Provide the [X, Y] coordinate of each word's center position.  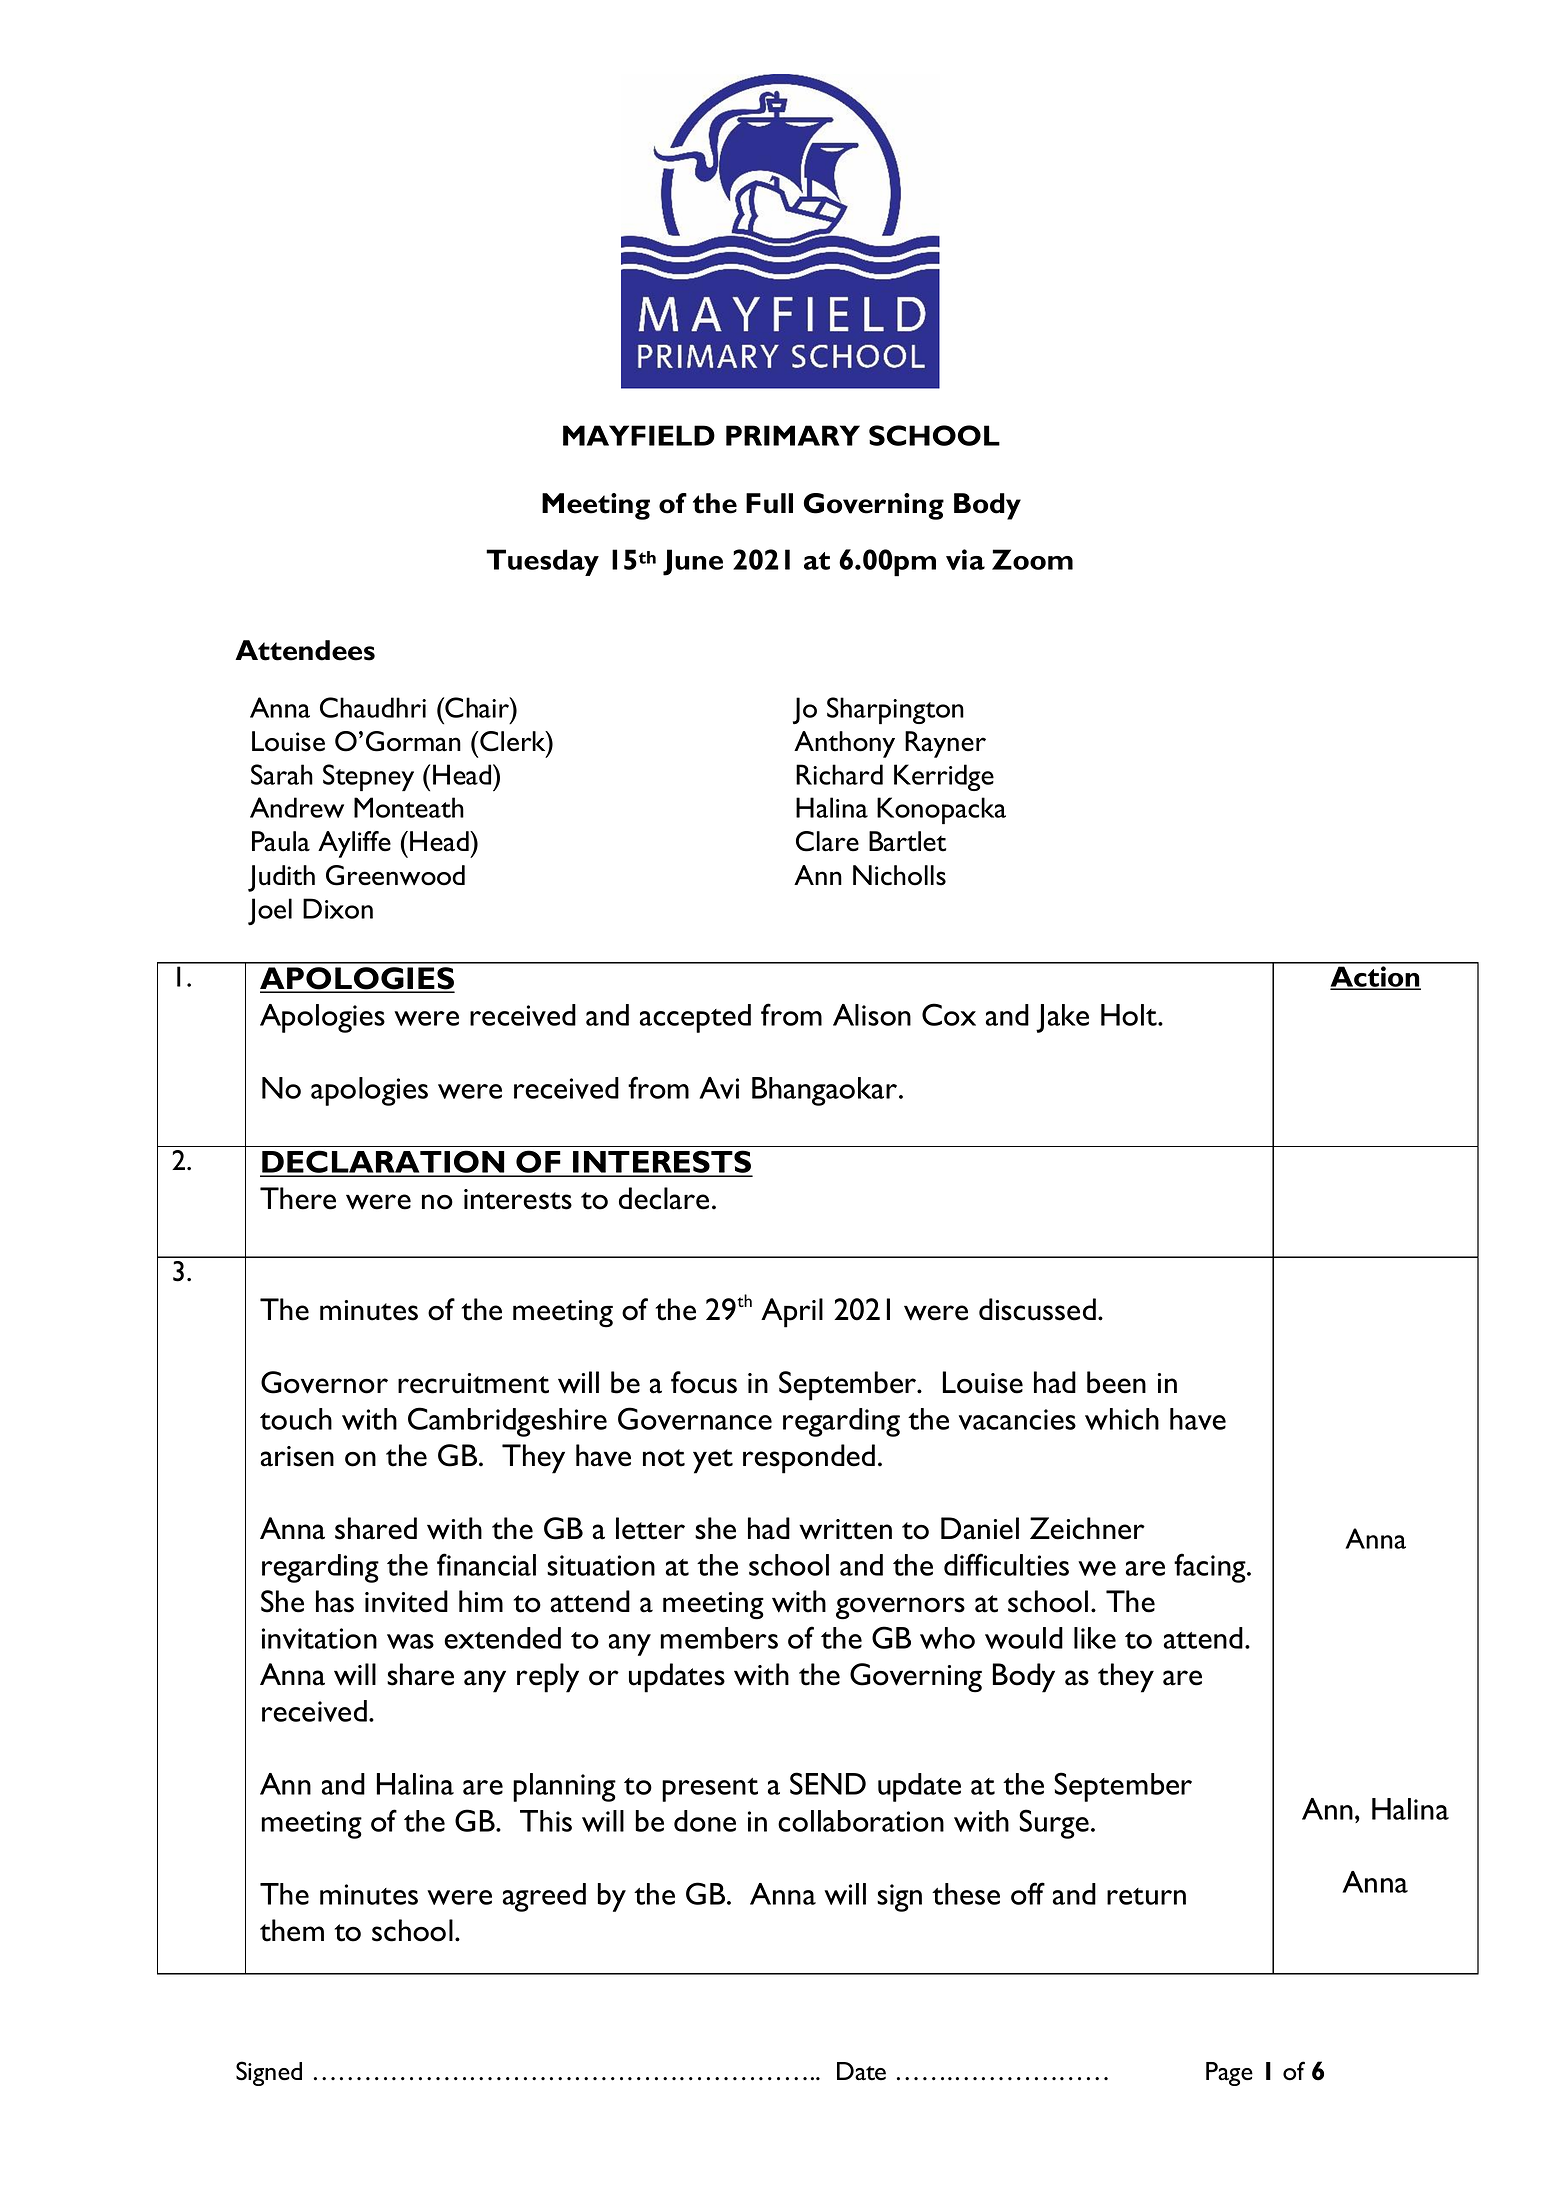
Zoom [1032, 559]
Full [769, 503]
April [792, 1313]
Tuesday [542, 562]
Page [1229, 2074]
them [292, 1930]
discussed [1037, 1309]
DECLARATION [383, 1163]
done [705, 1821]
